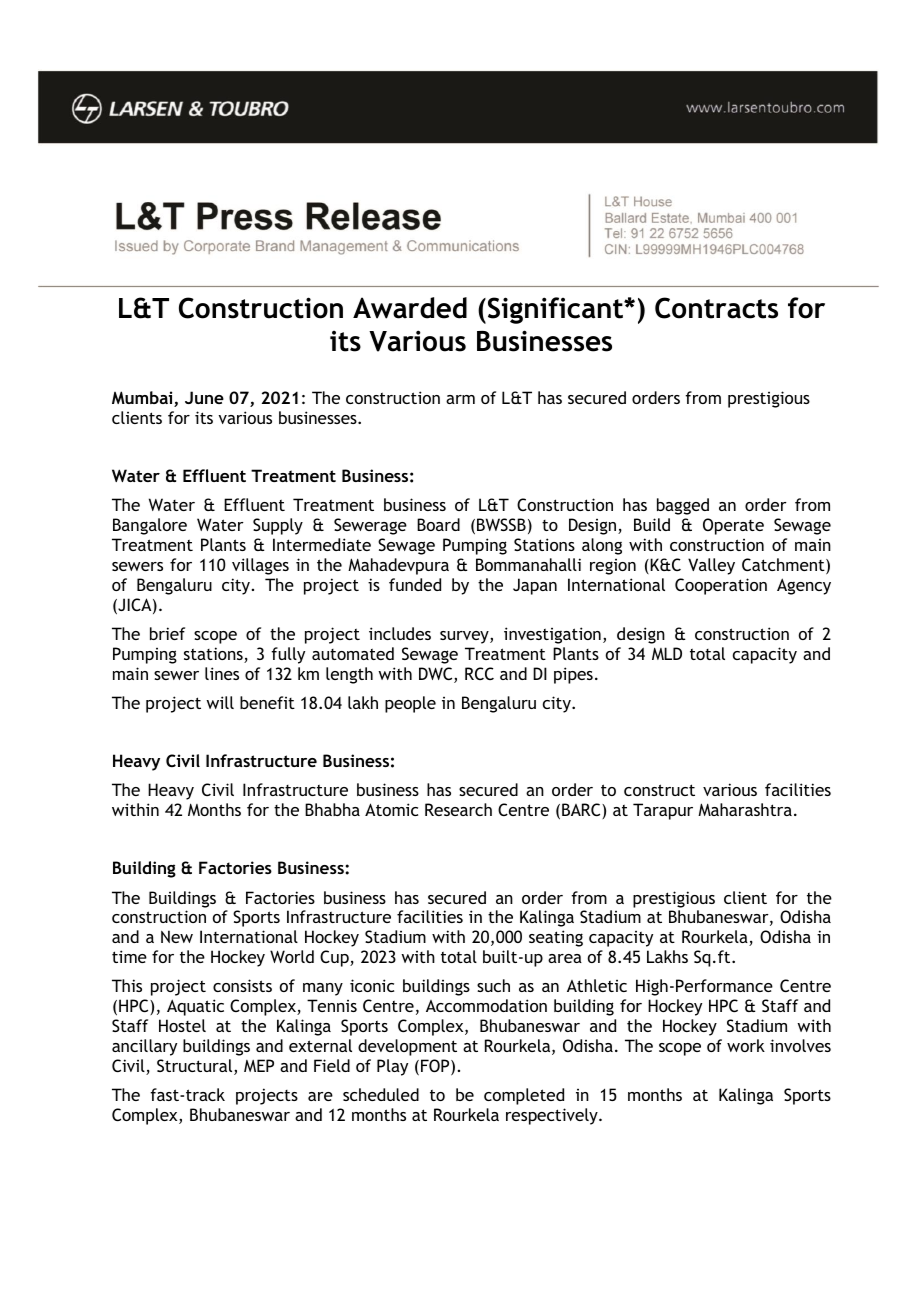  What do you see at coordinates (721, 586) in the image?
I see `Cooperation` at bounding box center [721, 586].
